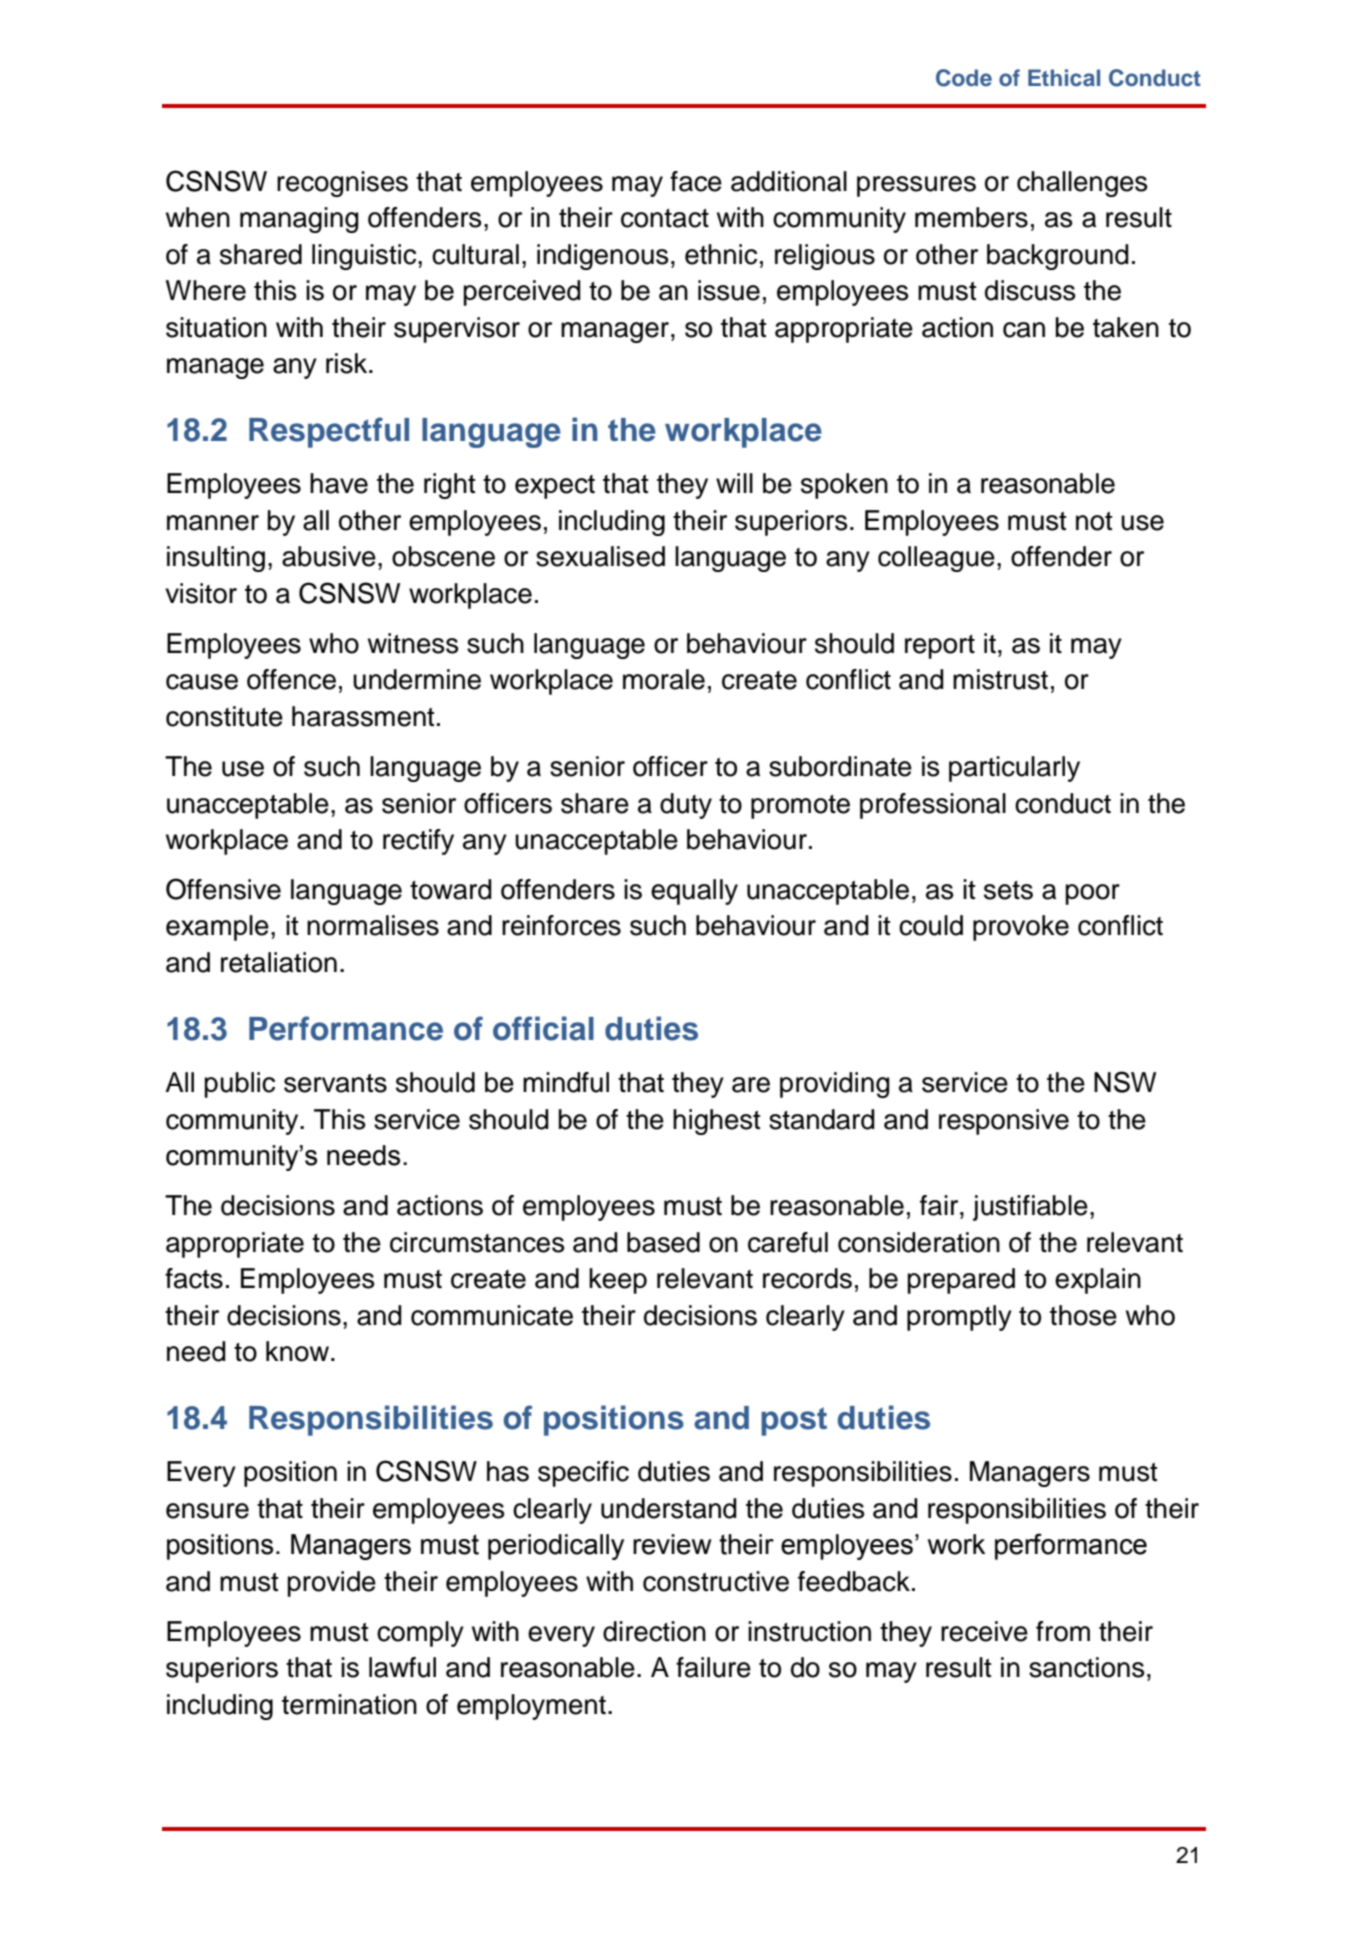 This page has width=1367, height=1933. Describe the element at coordinates (339, 483) in the page. I see `have` at that location.
